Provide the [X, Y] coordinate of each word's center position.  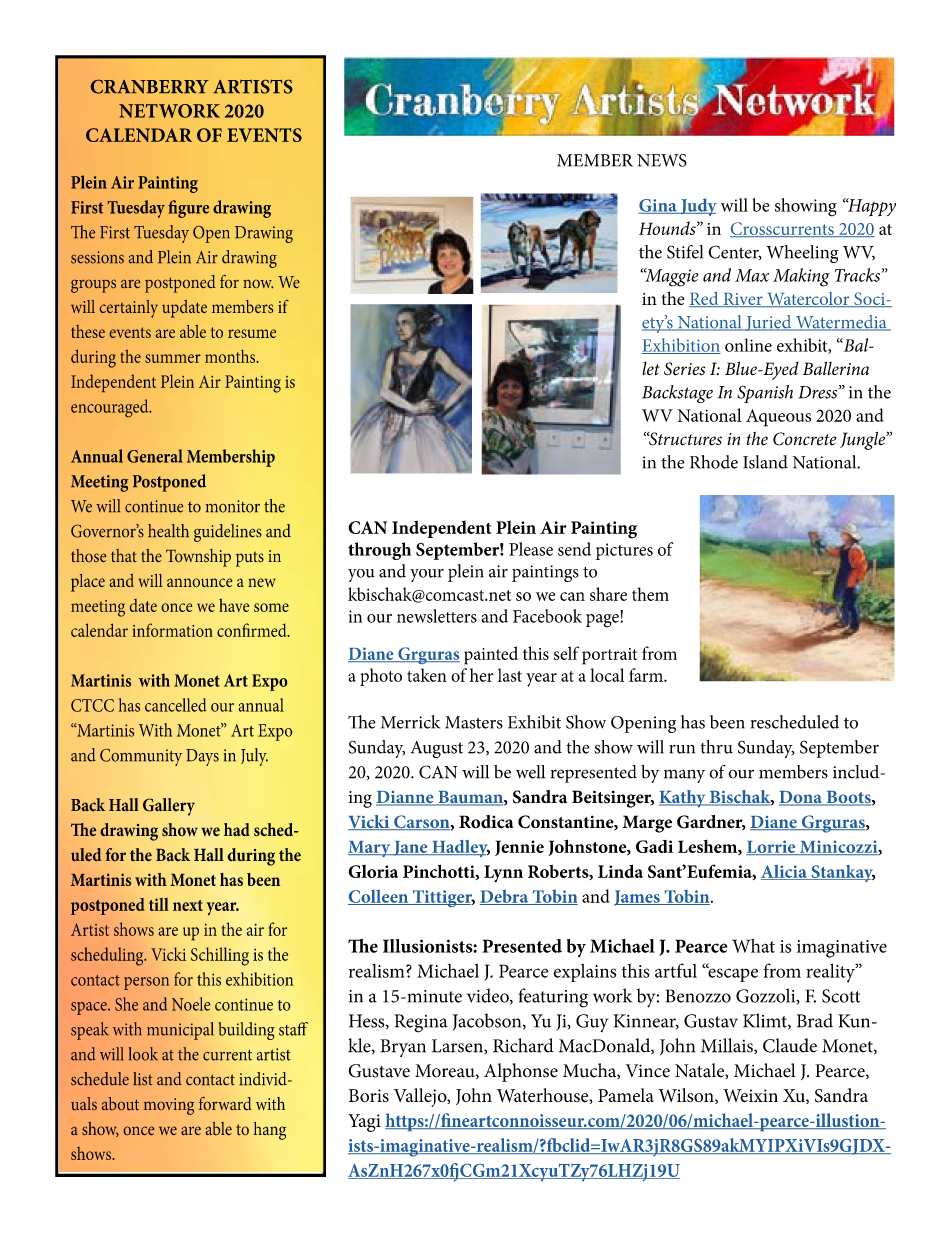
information [172, 630]
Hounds [668, 228]
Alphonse [521, 1072]
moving [169, 1106]
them [650, 594]
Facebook [547, 616]
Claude [790, 1045]
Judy [698, 207]
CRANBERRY [150, 87]
